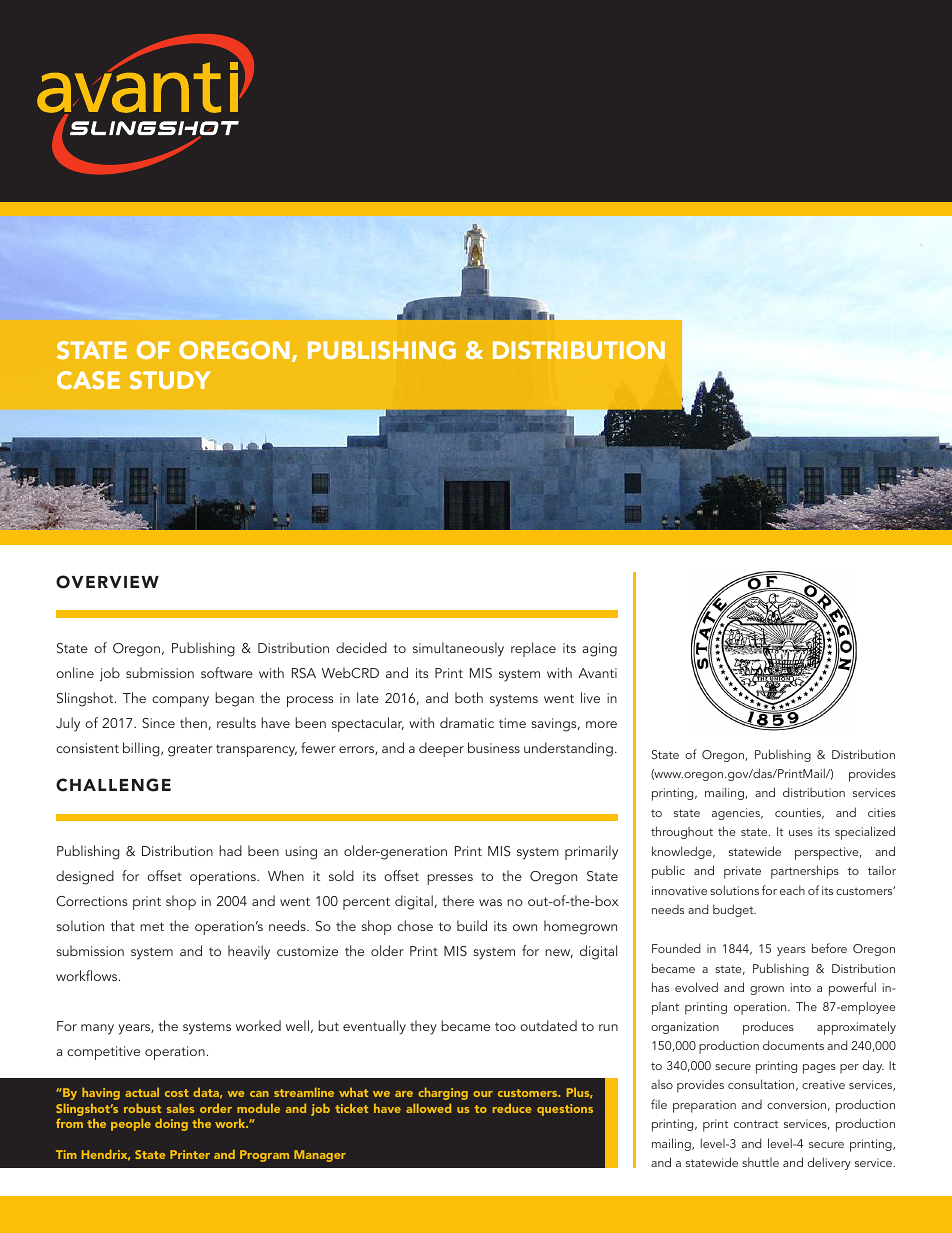 This image has height=1233, width=952. What do you see at coordinates (170, 380) in the image?
I see `STUDY` at bounding box center [170, 380].
